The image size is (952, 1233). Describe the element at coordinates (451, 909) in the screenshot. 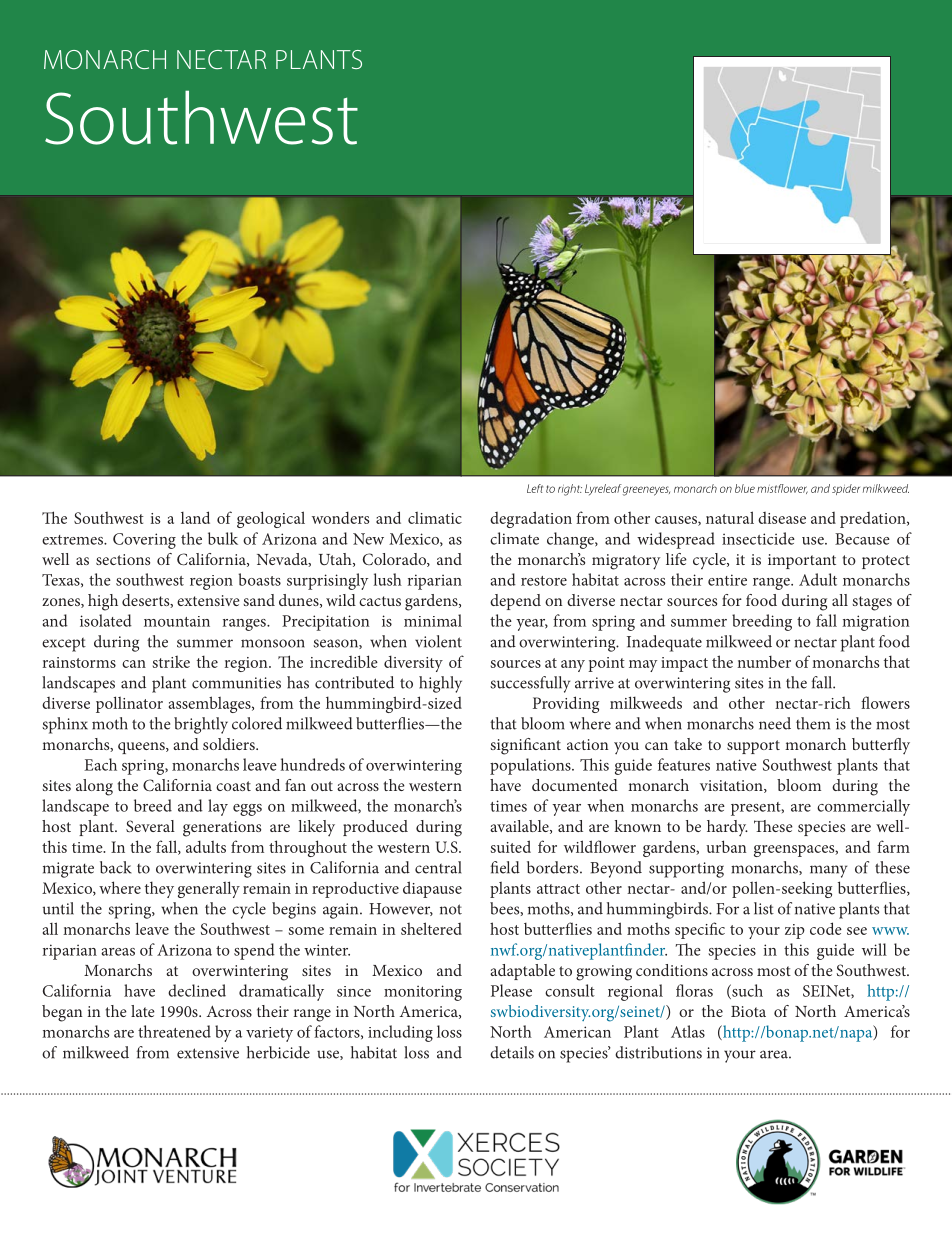

I see `not` at that location.
